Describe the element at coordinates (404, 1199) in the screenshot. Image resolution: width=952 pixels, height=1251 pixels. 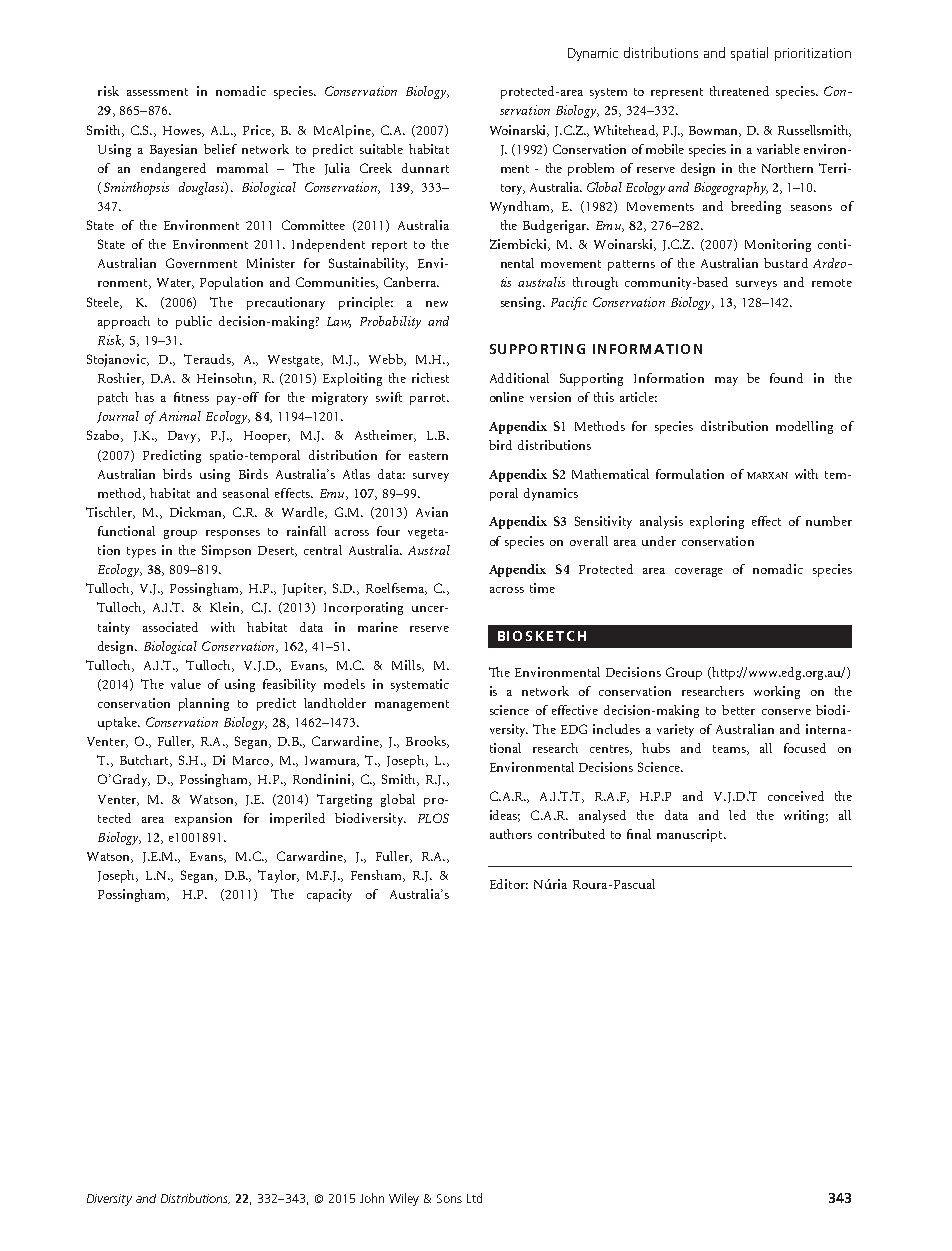
I see `Wiley` at that location.
